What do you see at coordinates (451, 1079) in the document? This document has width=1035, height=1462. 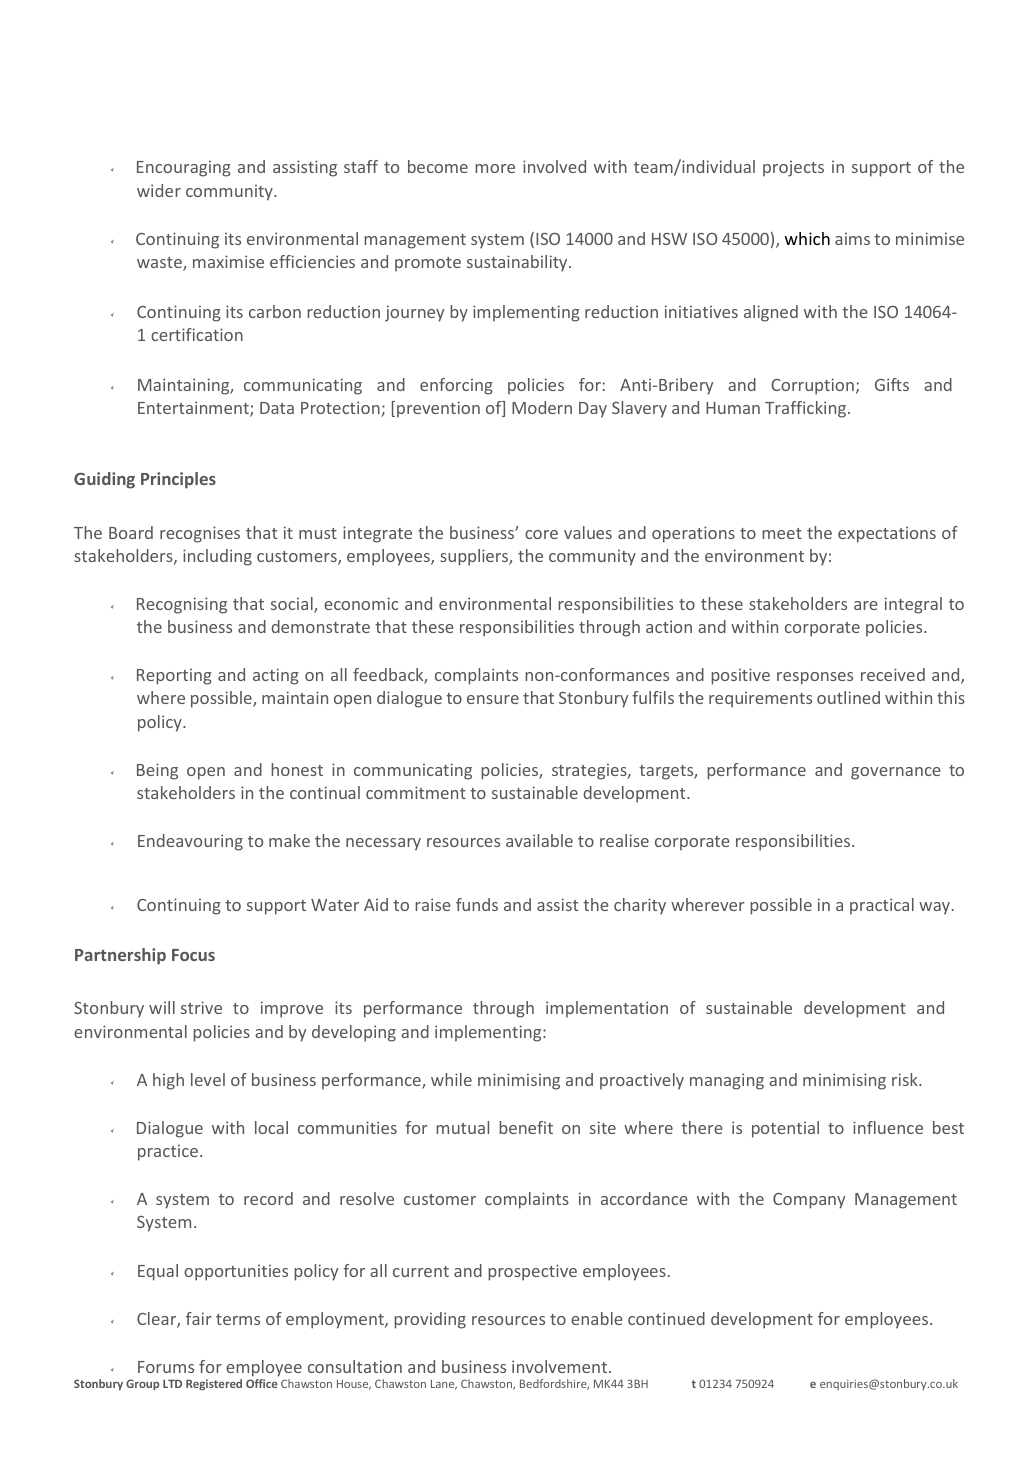 I see `while` at bounding box center [451, 1079].
